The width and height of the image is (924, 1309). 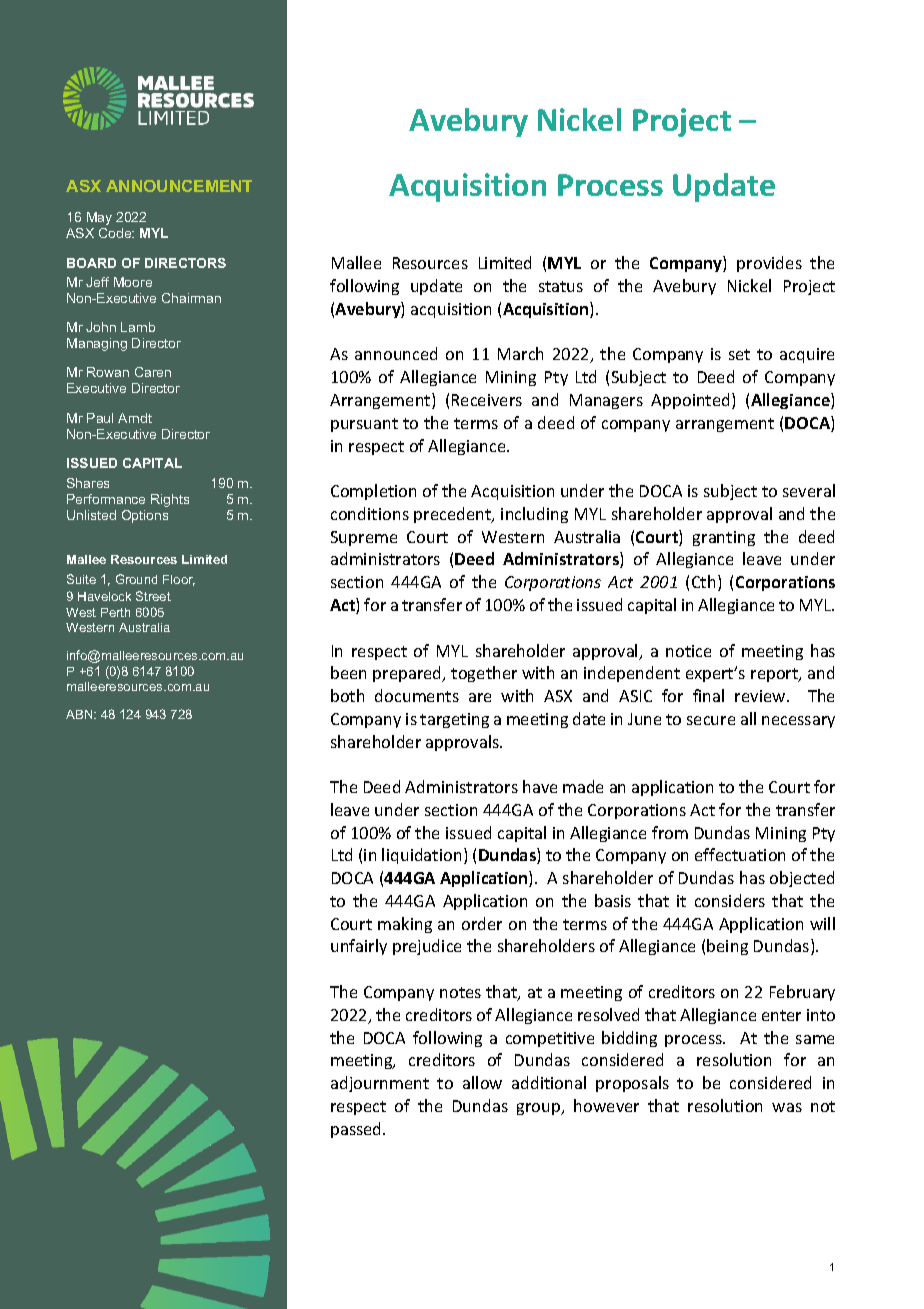 I want to click on liquidation, so click(x=421, y=856).
